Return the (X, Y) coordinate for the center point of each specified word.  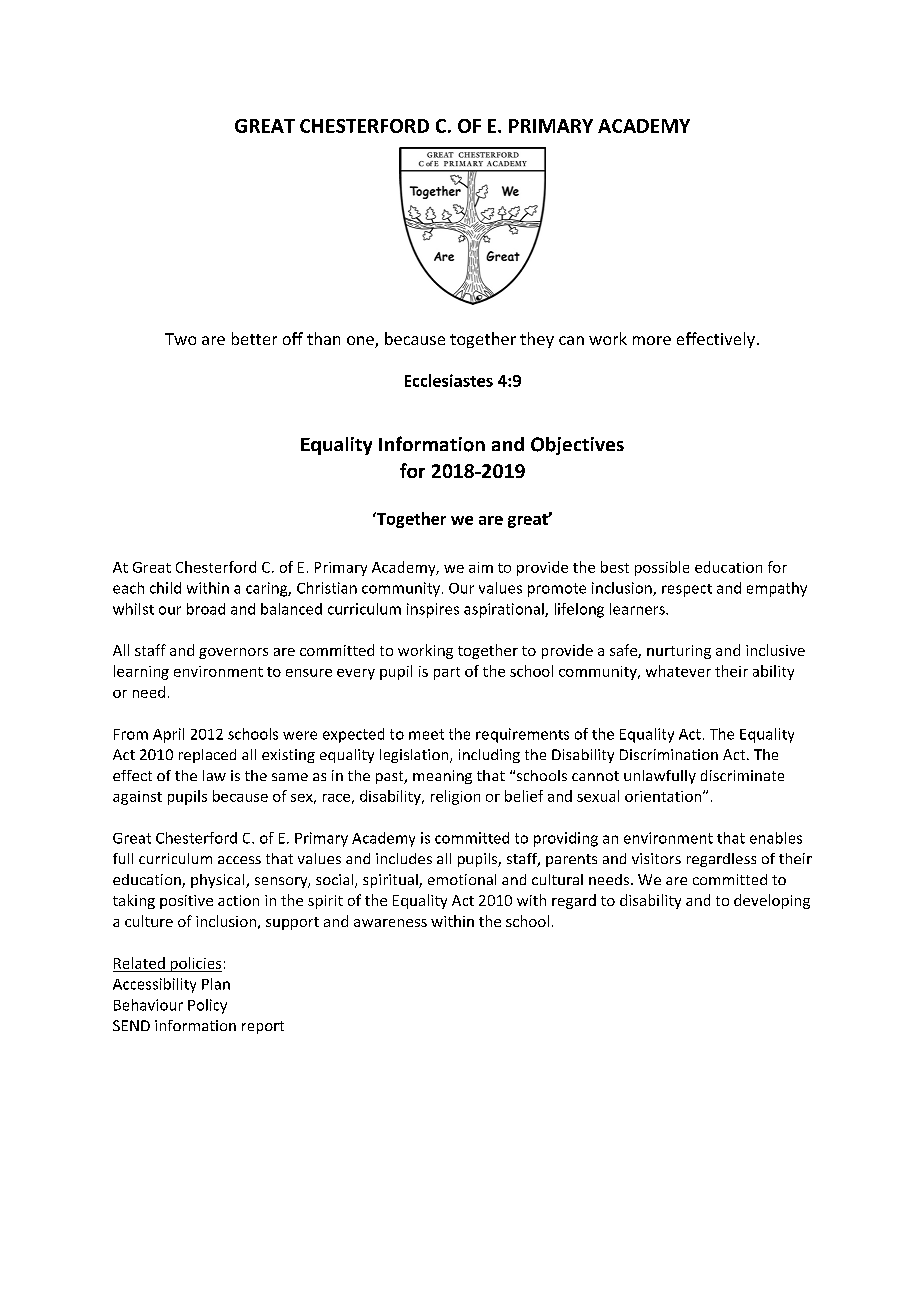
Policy (207, 1006)
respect (687, 590)
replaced (207, 756)
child (165, 588)
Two (180, 339)
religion (455, 797)
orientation (664, 796)
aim (481, 567)
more (652, 340)
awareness (390, 923)
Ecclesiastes (449, 380)
